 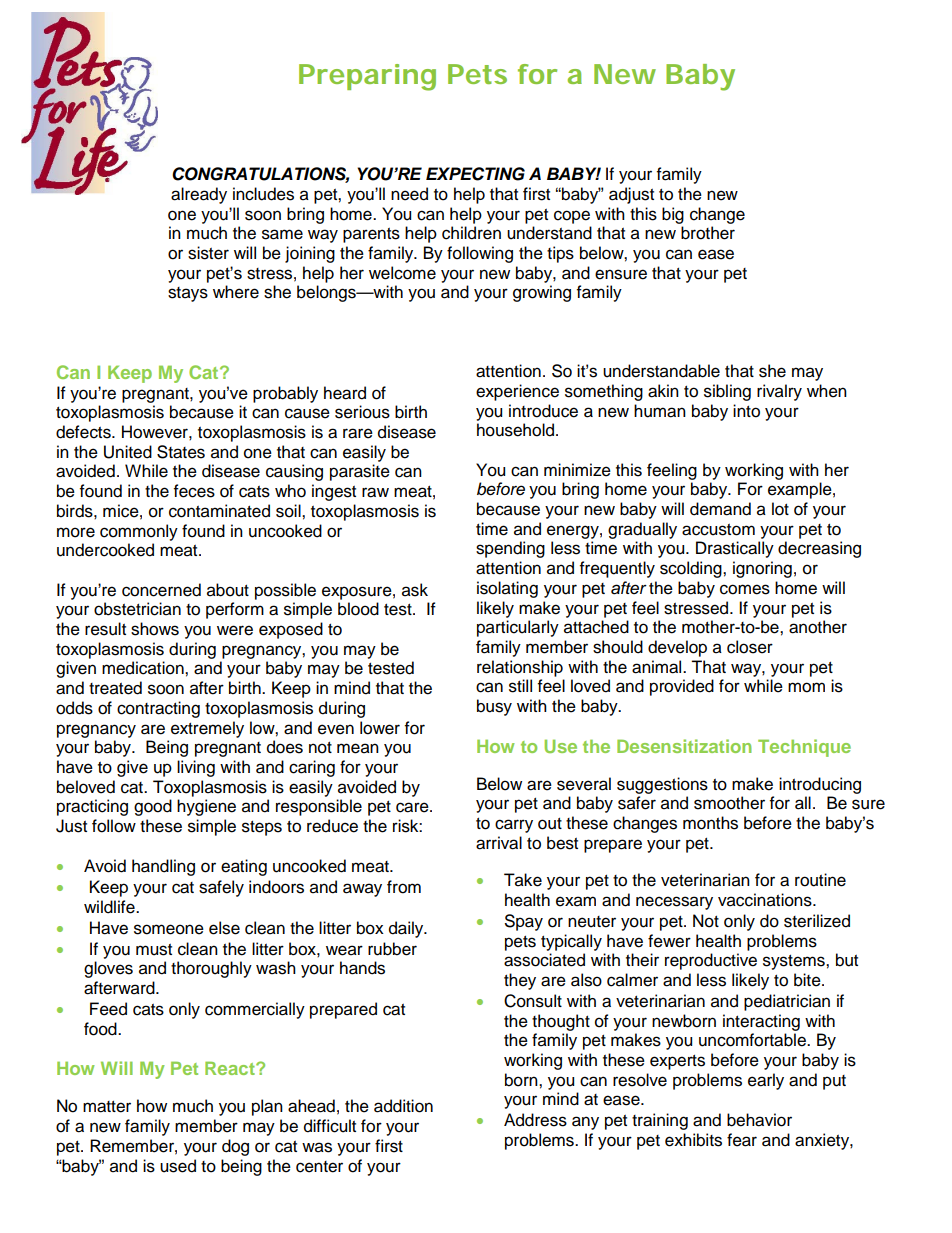 I want to click on feces, so click(x=194, y=491).
